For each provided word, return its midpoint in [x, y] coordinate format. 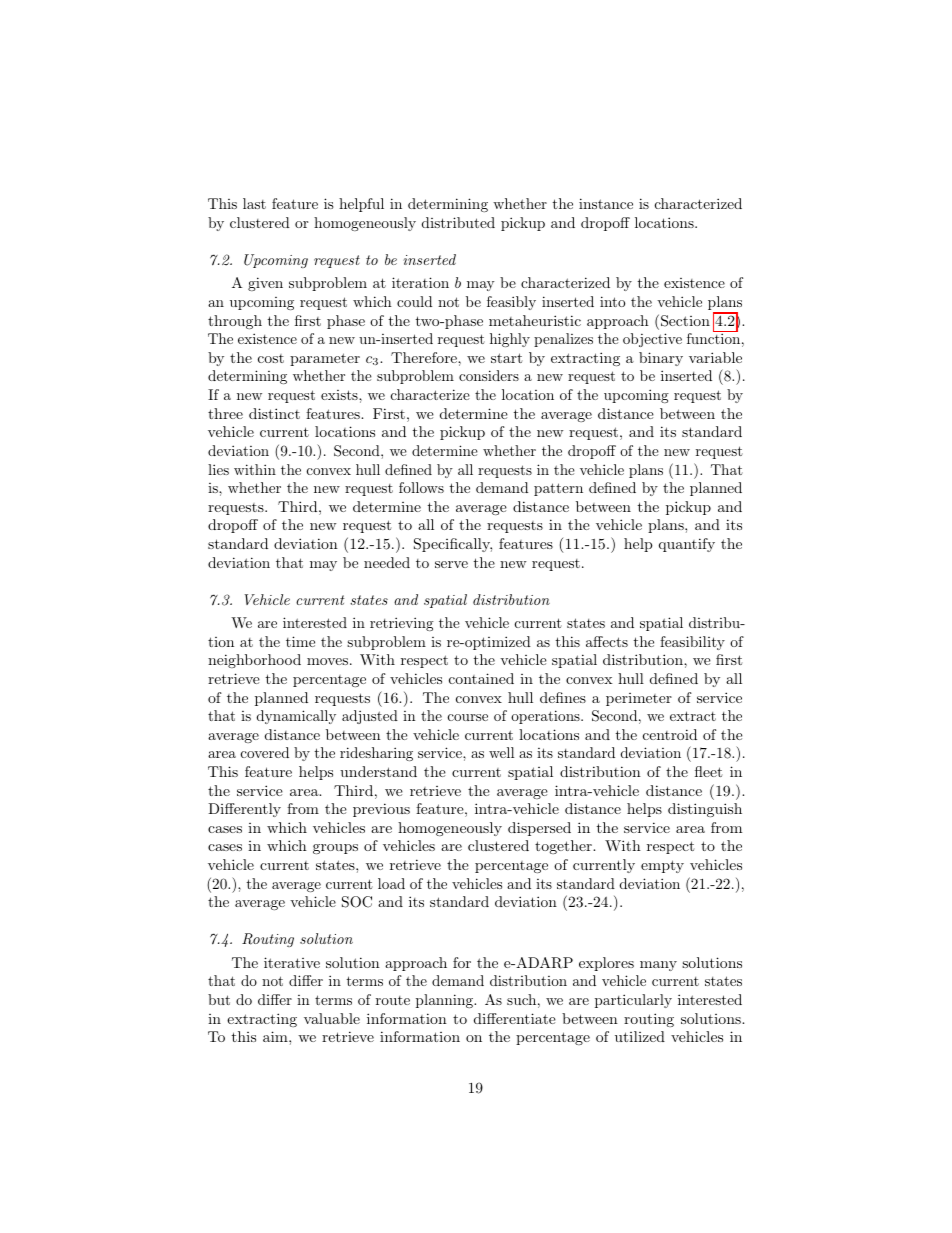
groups [335, 849]
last [254, 203]
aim [276, 1036]
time [300, 641]
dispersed [539, 829]
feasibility [692, 643]
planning [445, 1001]
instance [606, 203]
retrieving [402, 624]
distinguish [705, 810]
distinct [274, 413]
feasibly [511, 303]
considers [489, 375]
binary [661, 359]
